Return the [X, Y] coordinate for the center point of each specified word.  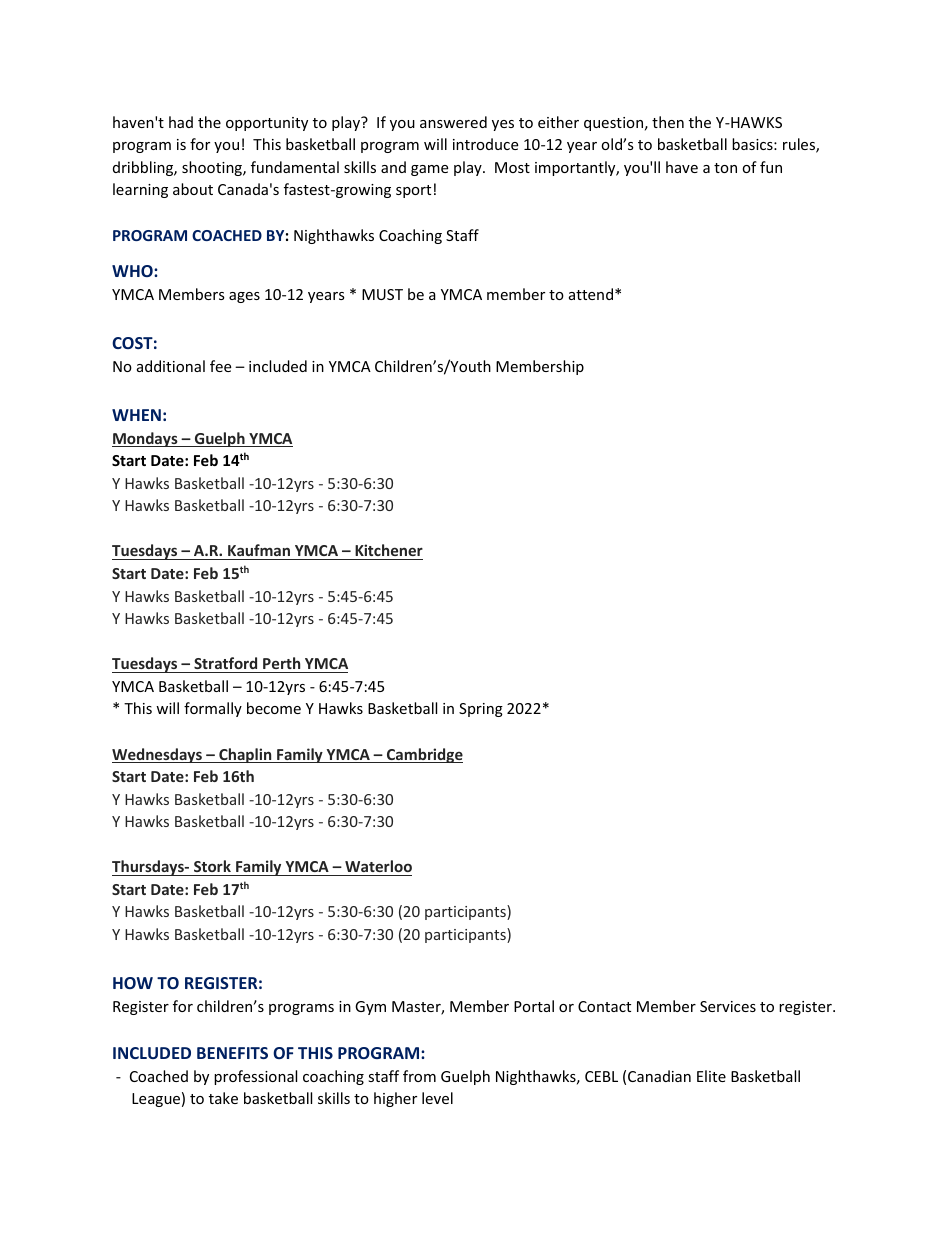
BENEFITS [232, 1053]
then [668, 122]
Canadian [659, 1076]
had [181, 122]
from [419, 1076]
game [429, 170]
